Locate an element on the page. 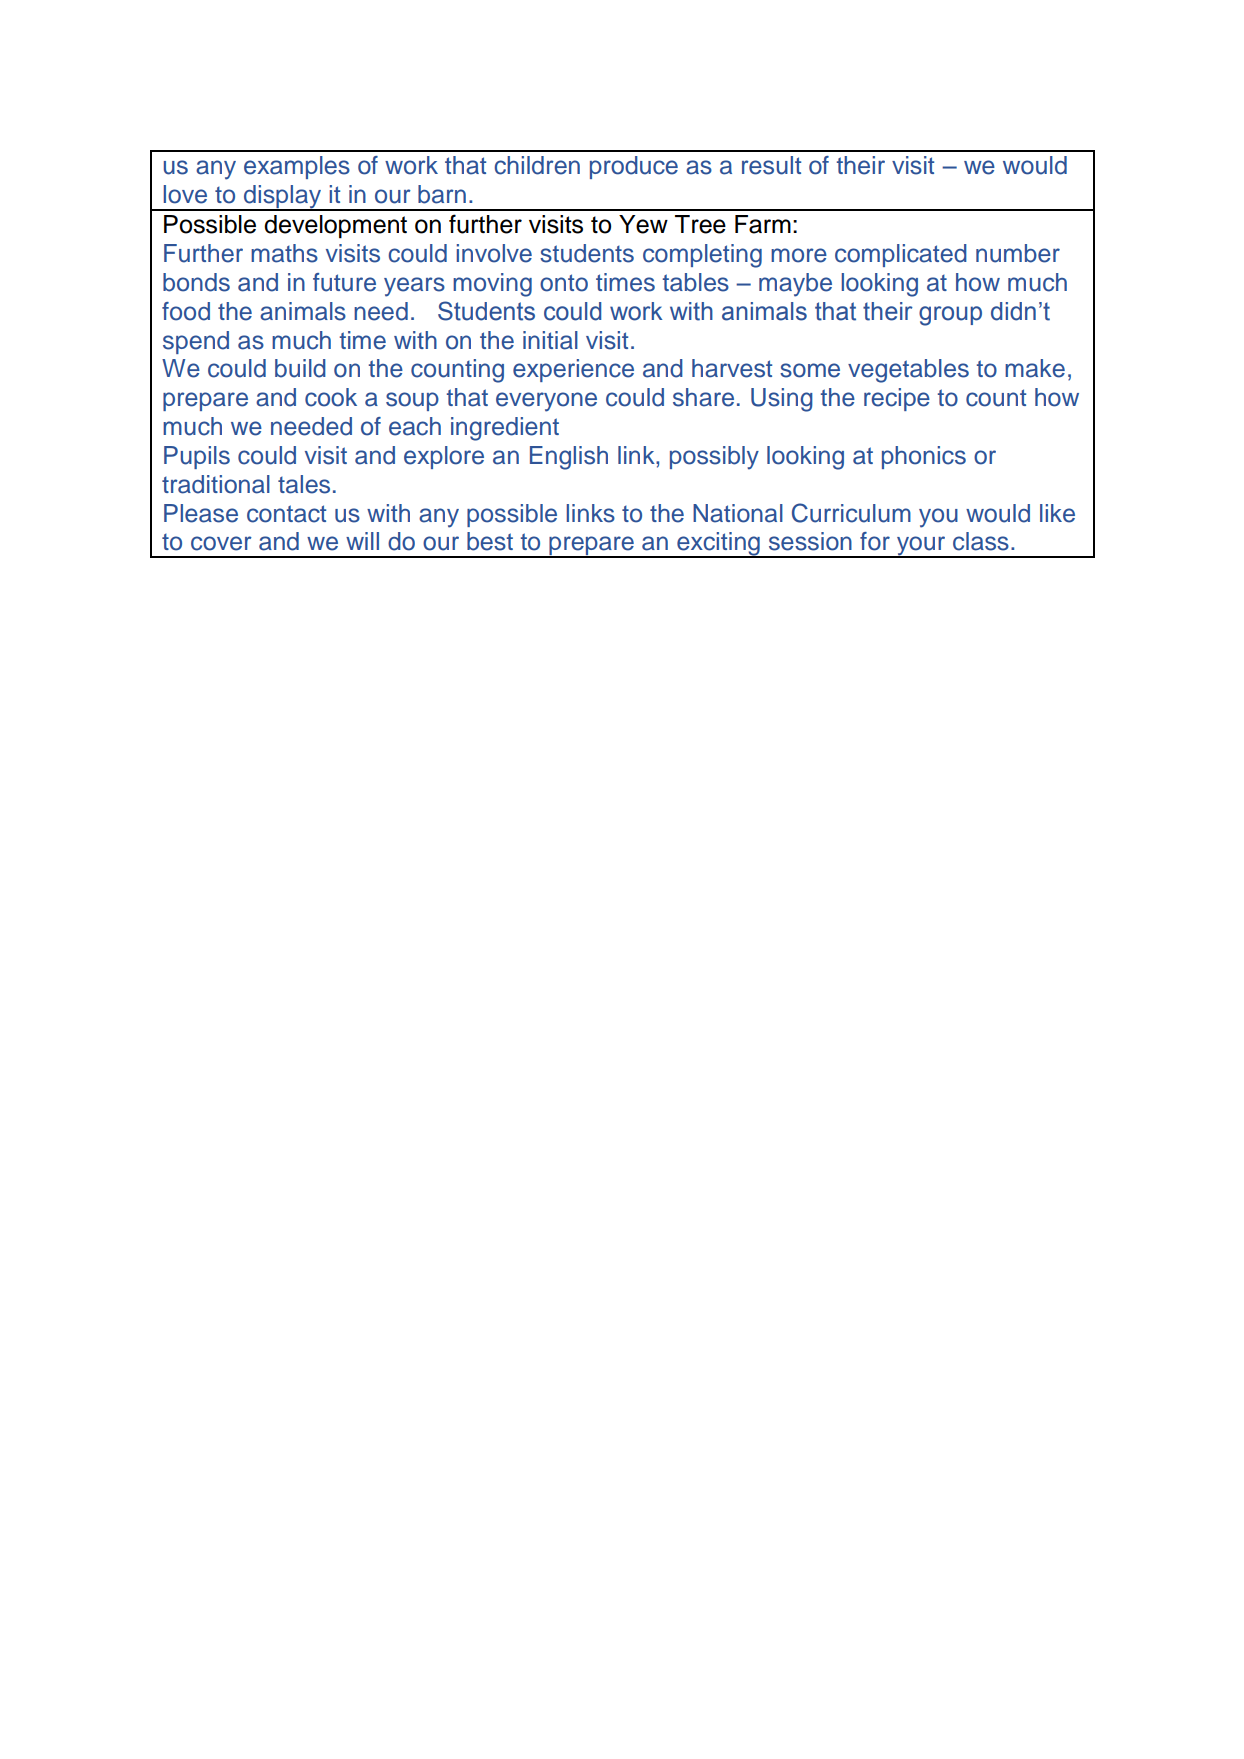 The image size is (1244, 1759). examples is located at coordinates (297, 167).
